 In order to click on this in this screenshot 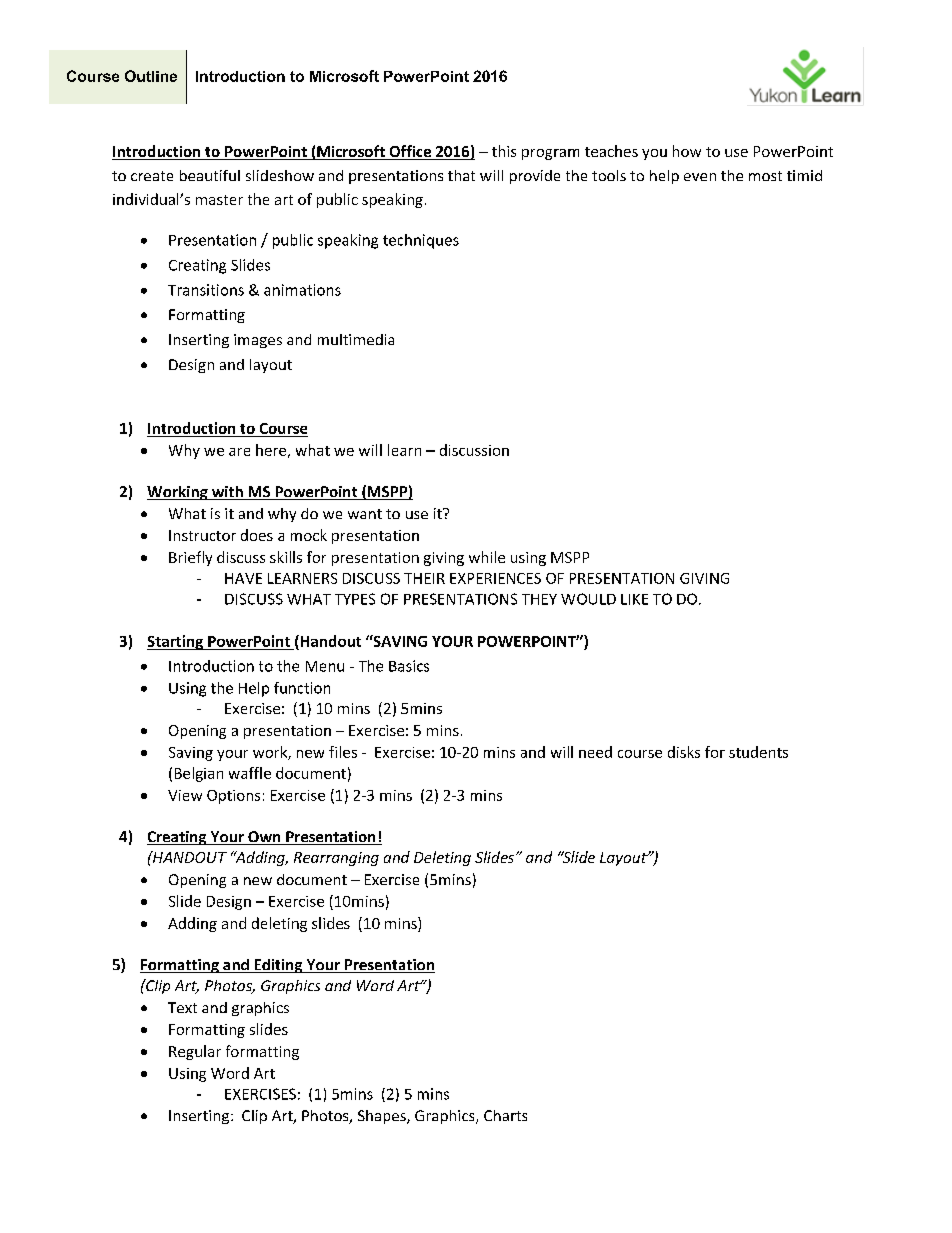, I will do `click(504, 151)`.
